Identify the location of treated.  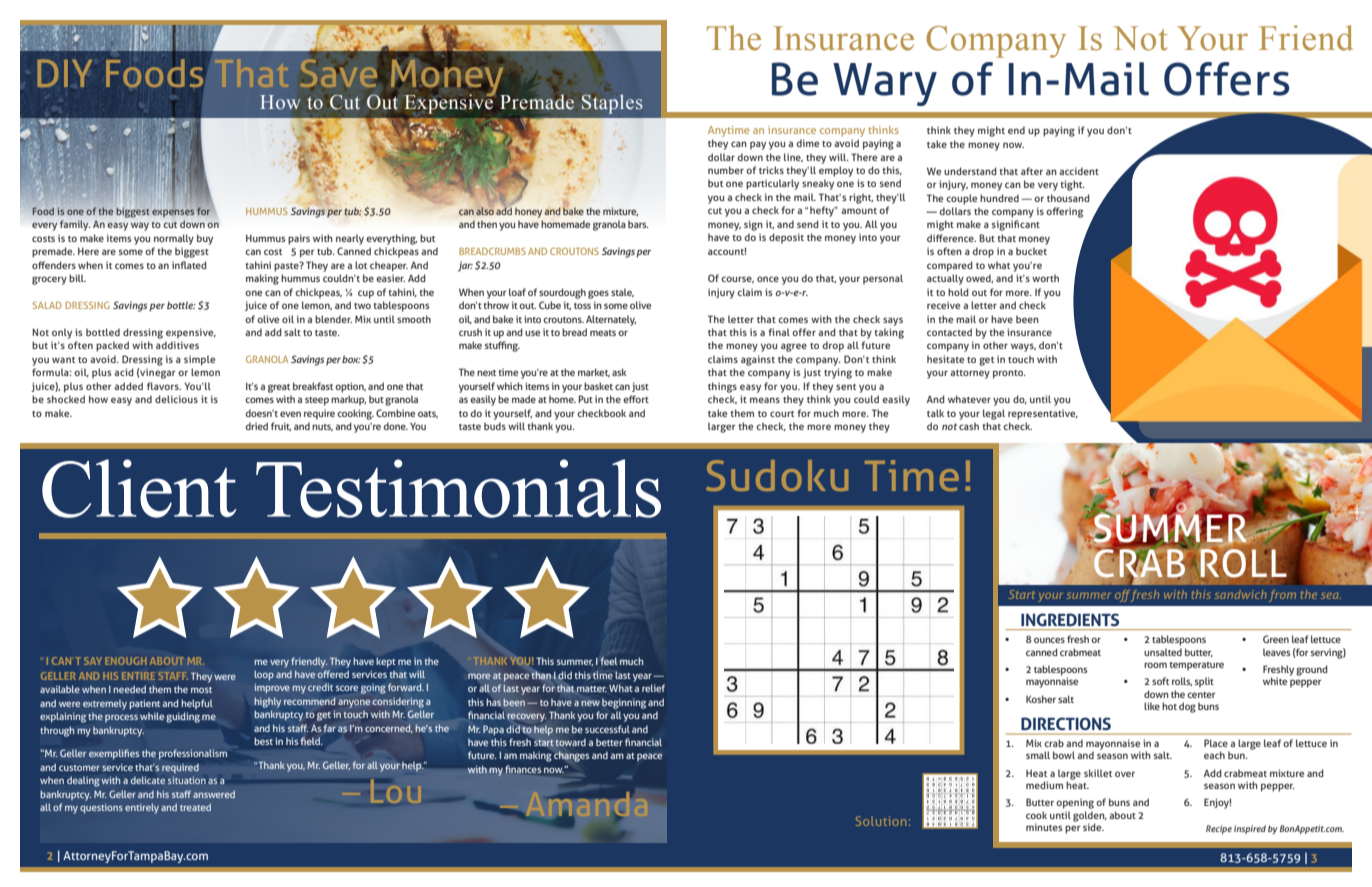
(195, 807).
